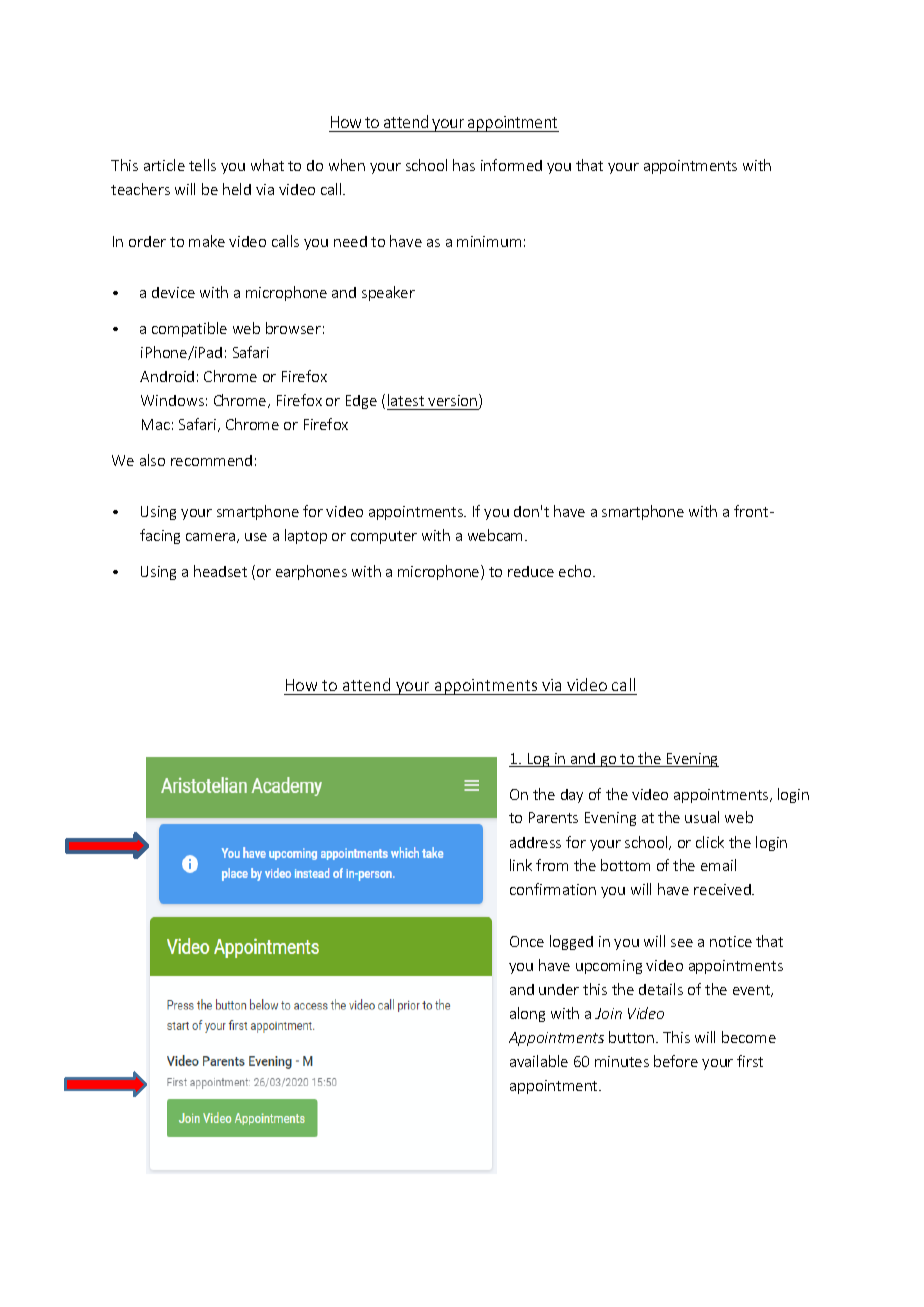 Image resolution: width=924 pixels, height=1307 pixels. Describe the element at coordinates (464, 165) in the image. I see `has` at that location.
